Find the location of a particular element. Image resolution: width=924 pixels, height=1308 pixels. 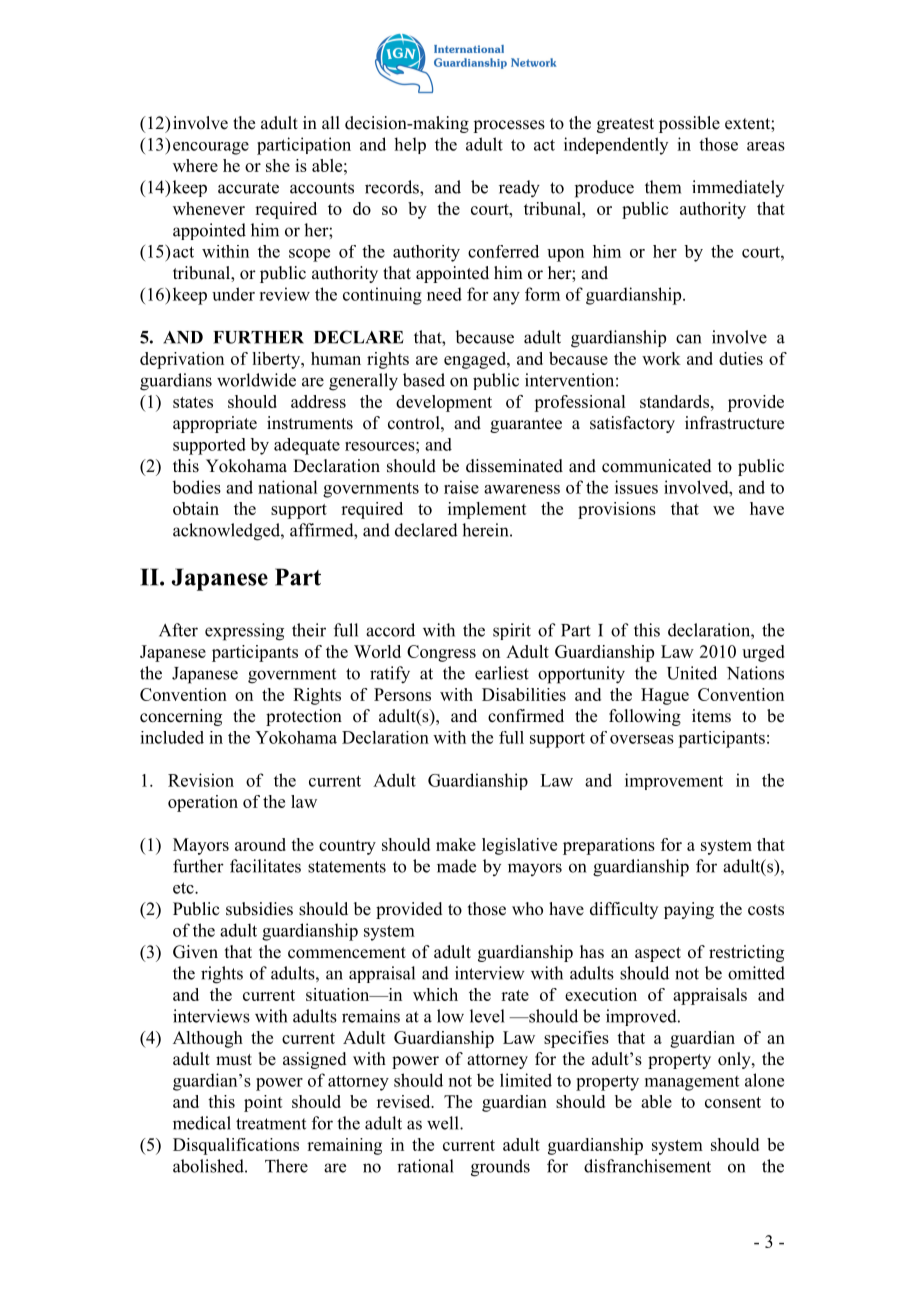

treatment is located at coordinates (271, 1124).
